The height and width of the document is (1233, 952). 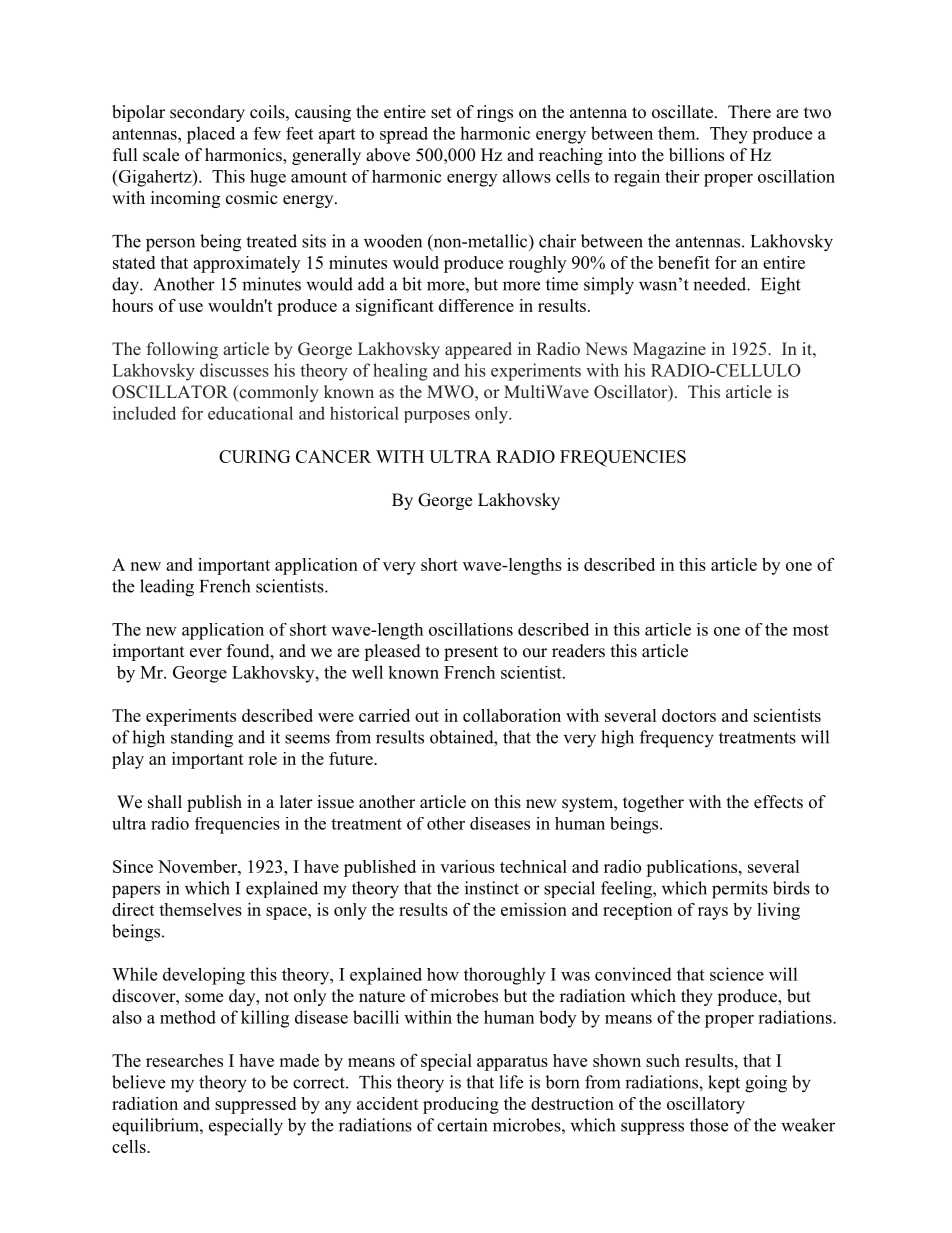 I want to click on producing, so click(x=461, y=1105).
